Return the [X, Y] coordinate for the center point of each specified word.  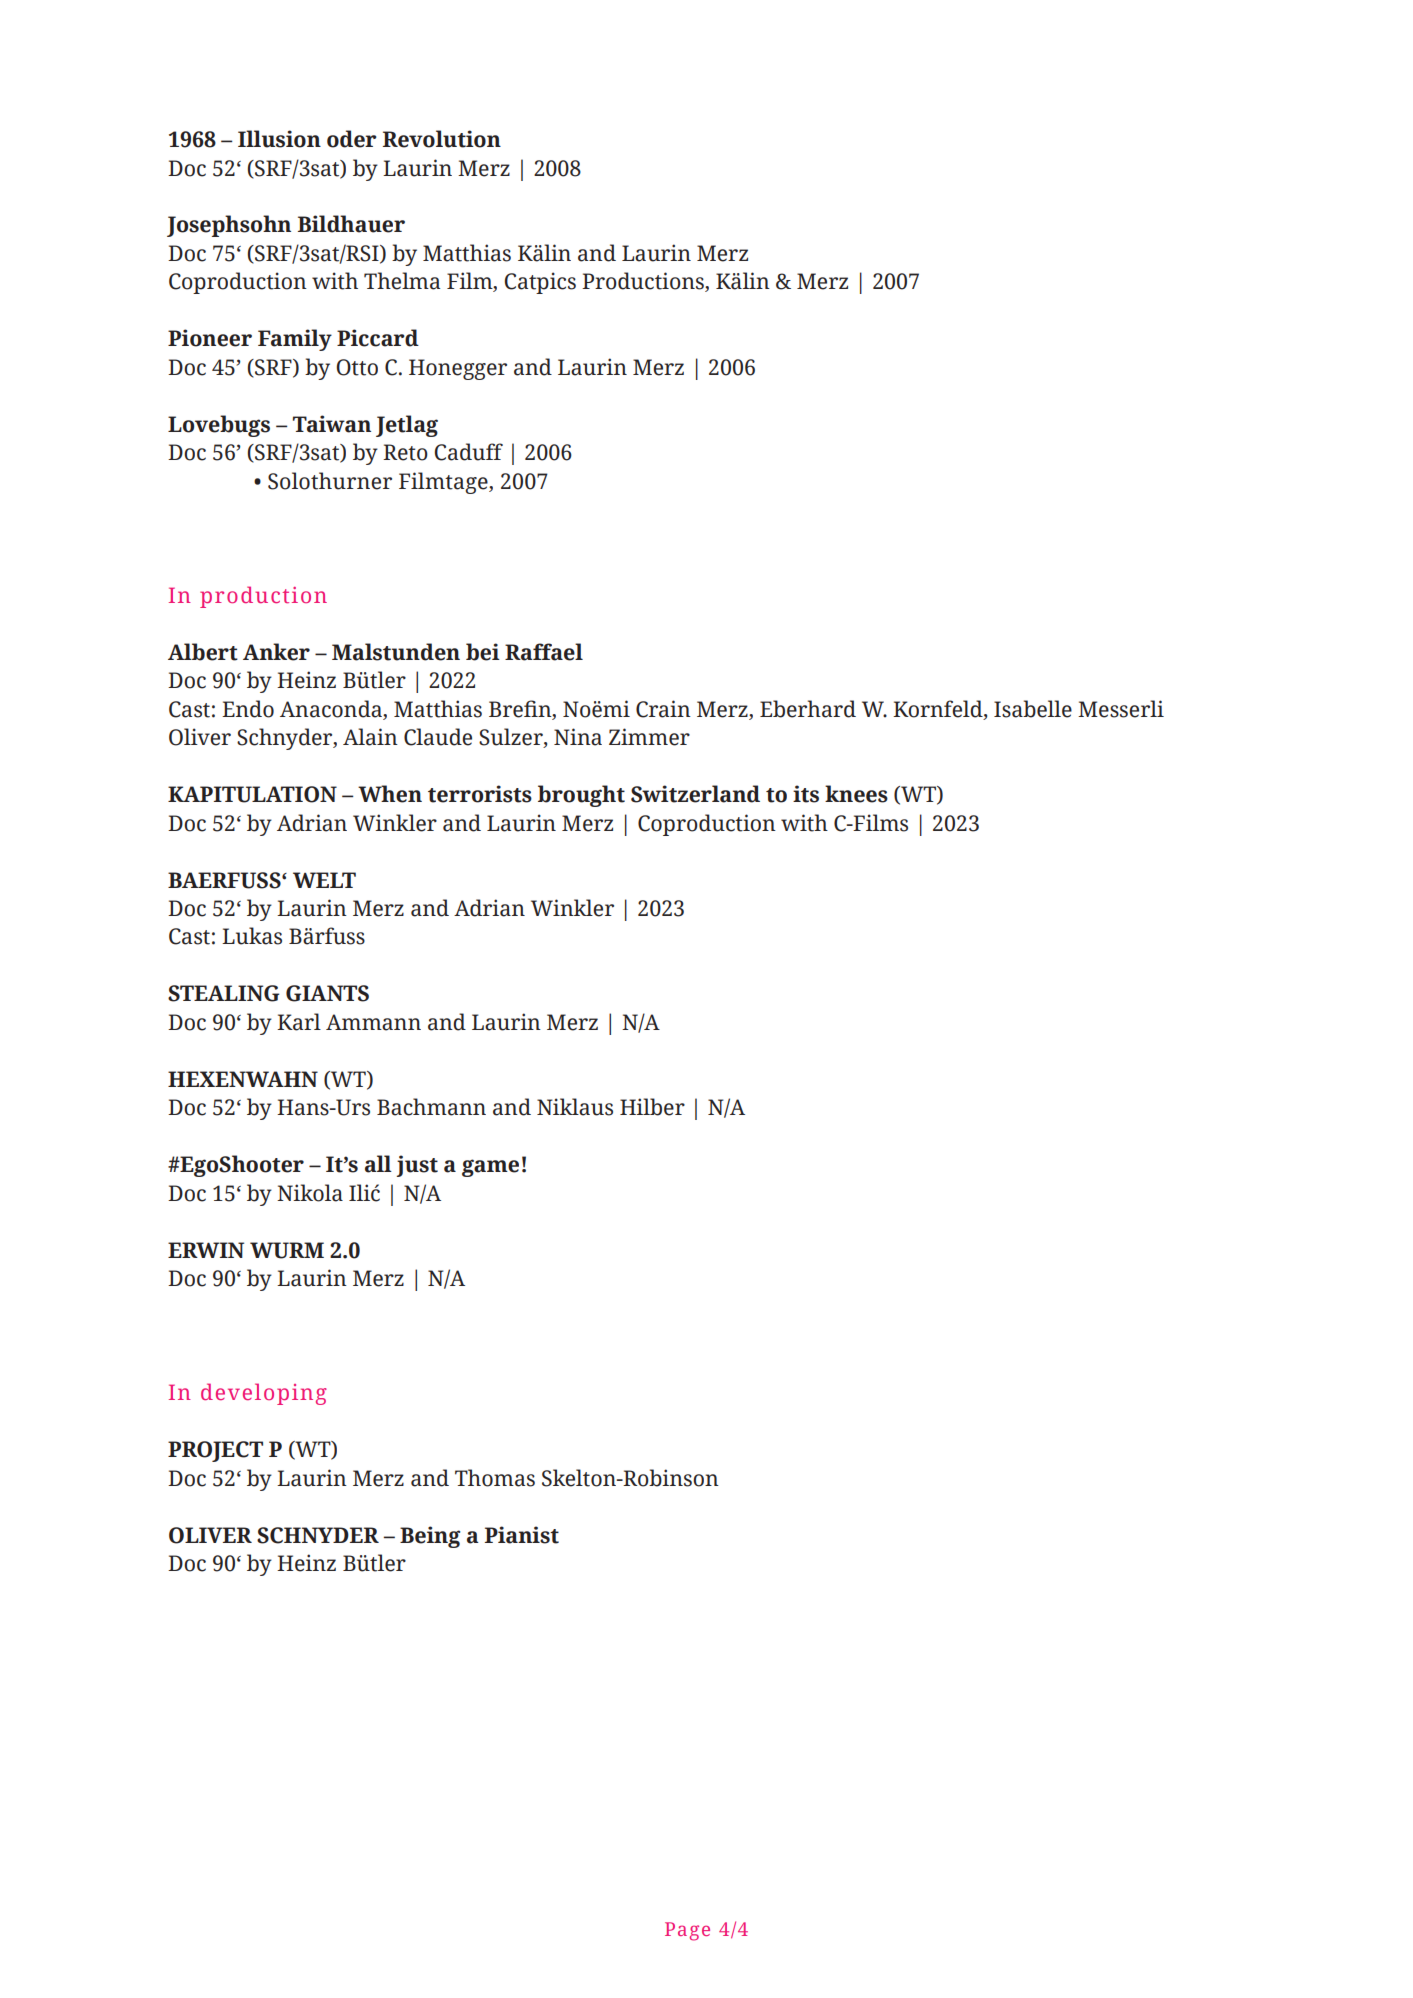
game [490, 1168]
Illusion [279, 139]
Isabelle [1033, 709]
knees [856, 794]
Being [430, 1537]
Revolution [442, 139]
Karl [299, 1022]
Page [687, 1931]
